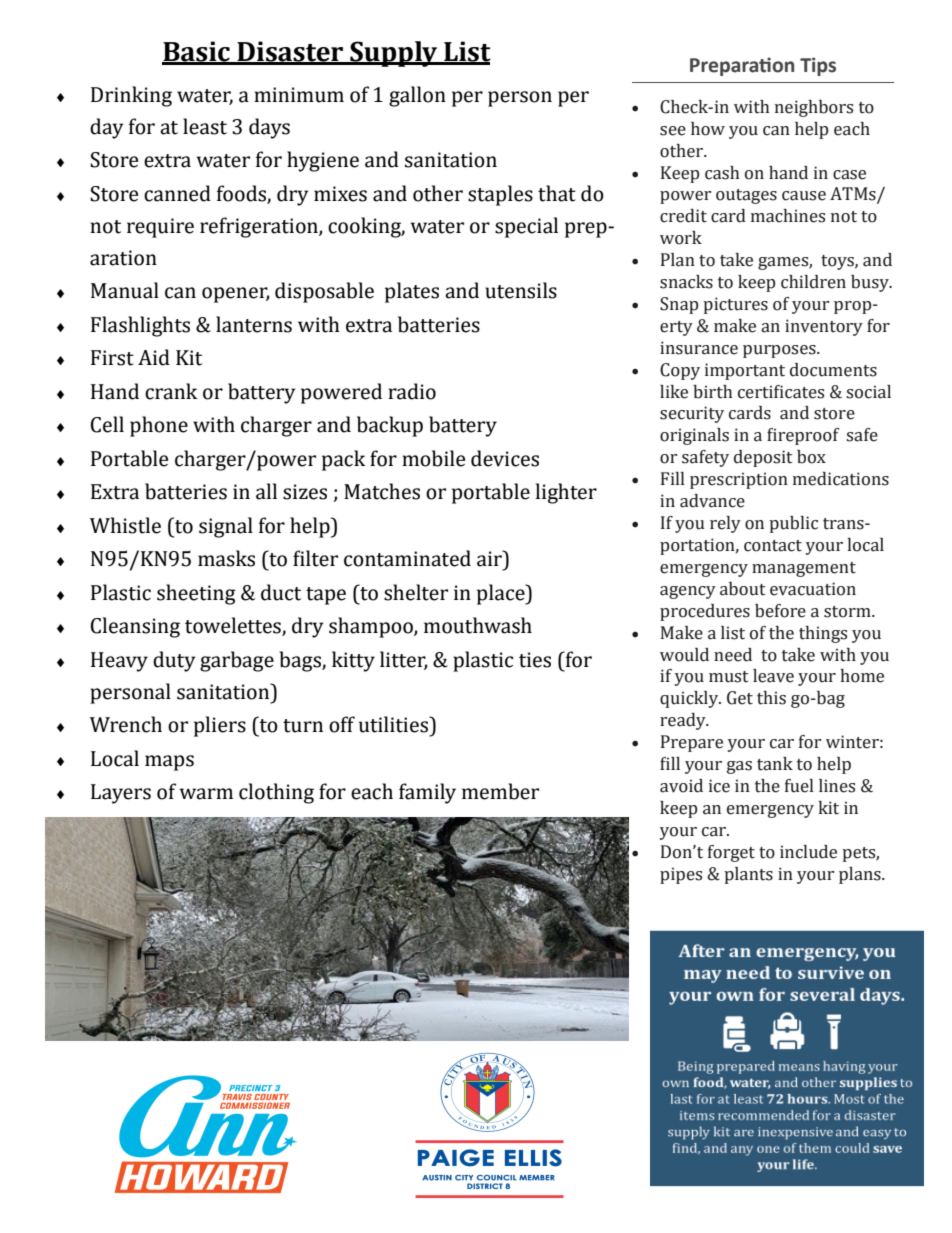 The width and height of the screenshot is (952, 1233). I want to click on mouthwash, so click(478, 625).
